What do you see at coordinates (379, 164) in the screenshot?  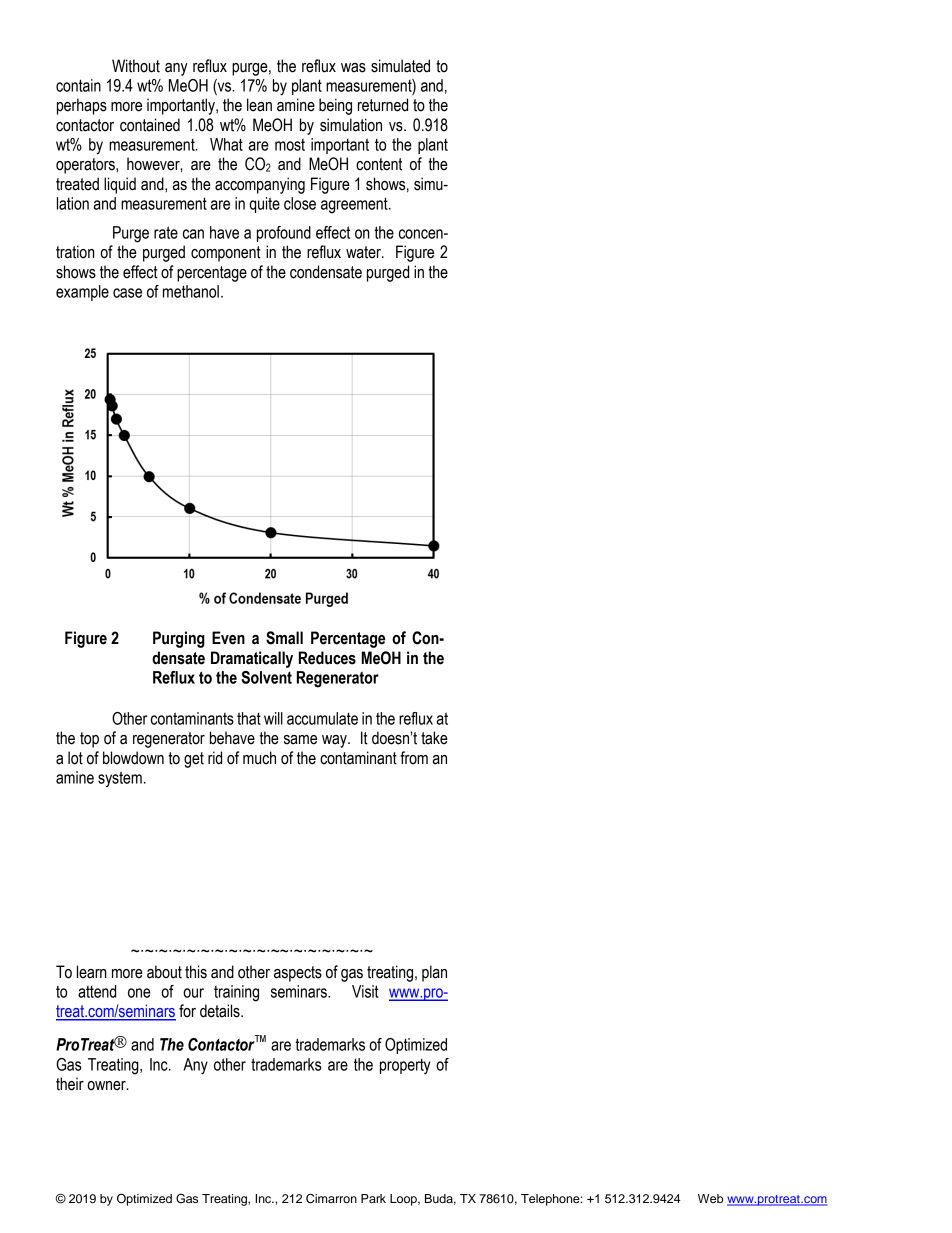 I see `content` at bounding box center [379, 164].
